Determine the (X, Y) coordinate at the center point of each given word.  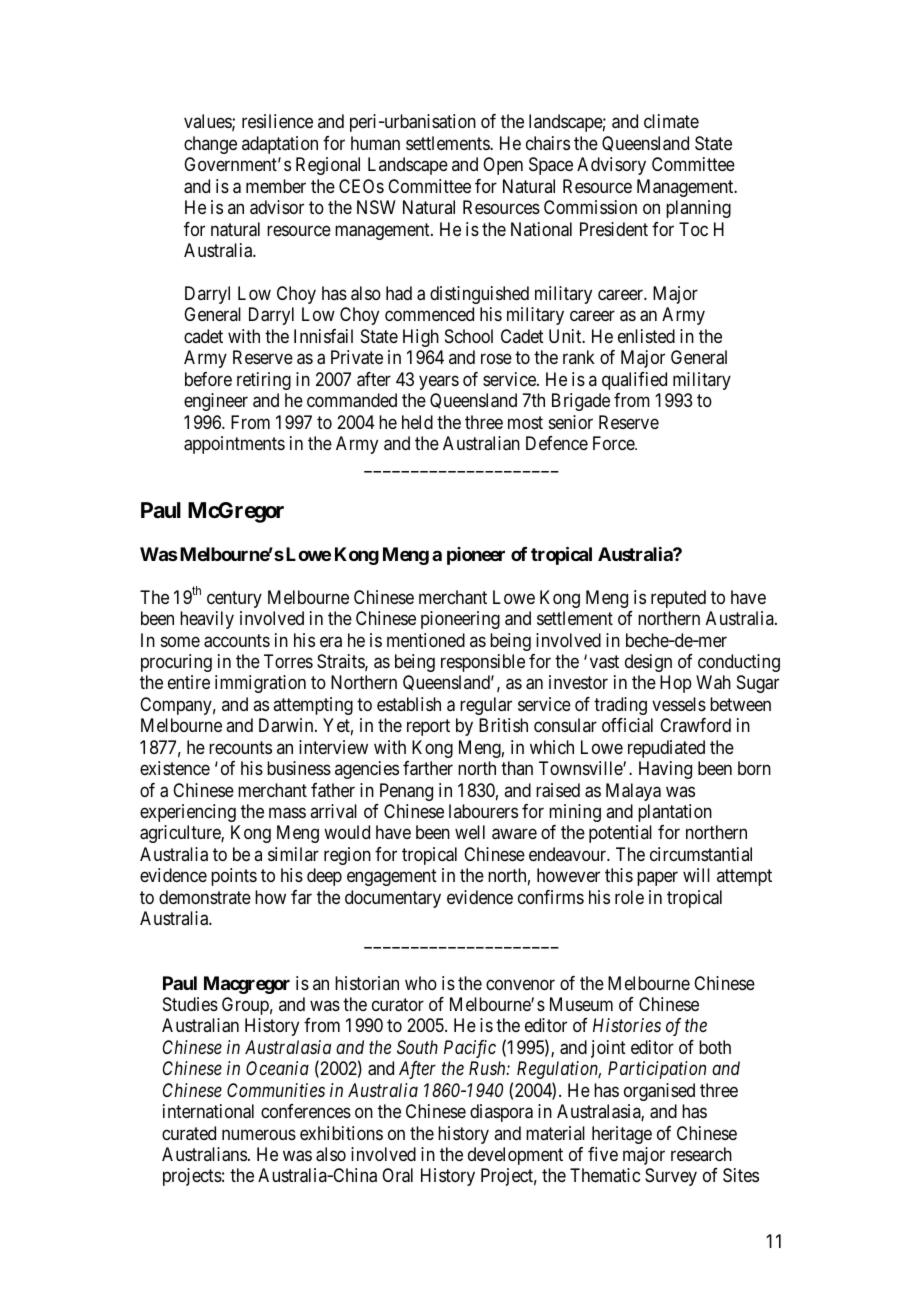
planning (698, 209)
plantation (675, 813)
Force (614, 443)
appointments (234, 445)
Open (503, 166)
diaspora (501, 1113)
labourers (483, 811)
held (417, 422)
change (210, 145)
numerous (259, 1134)
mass (287, 813)
